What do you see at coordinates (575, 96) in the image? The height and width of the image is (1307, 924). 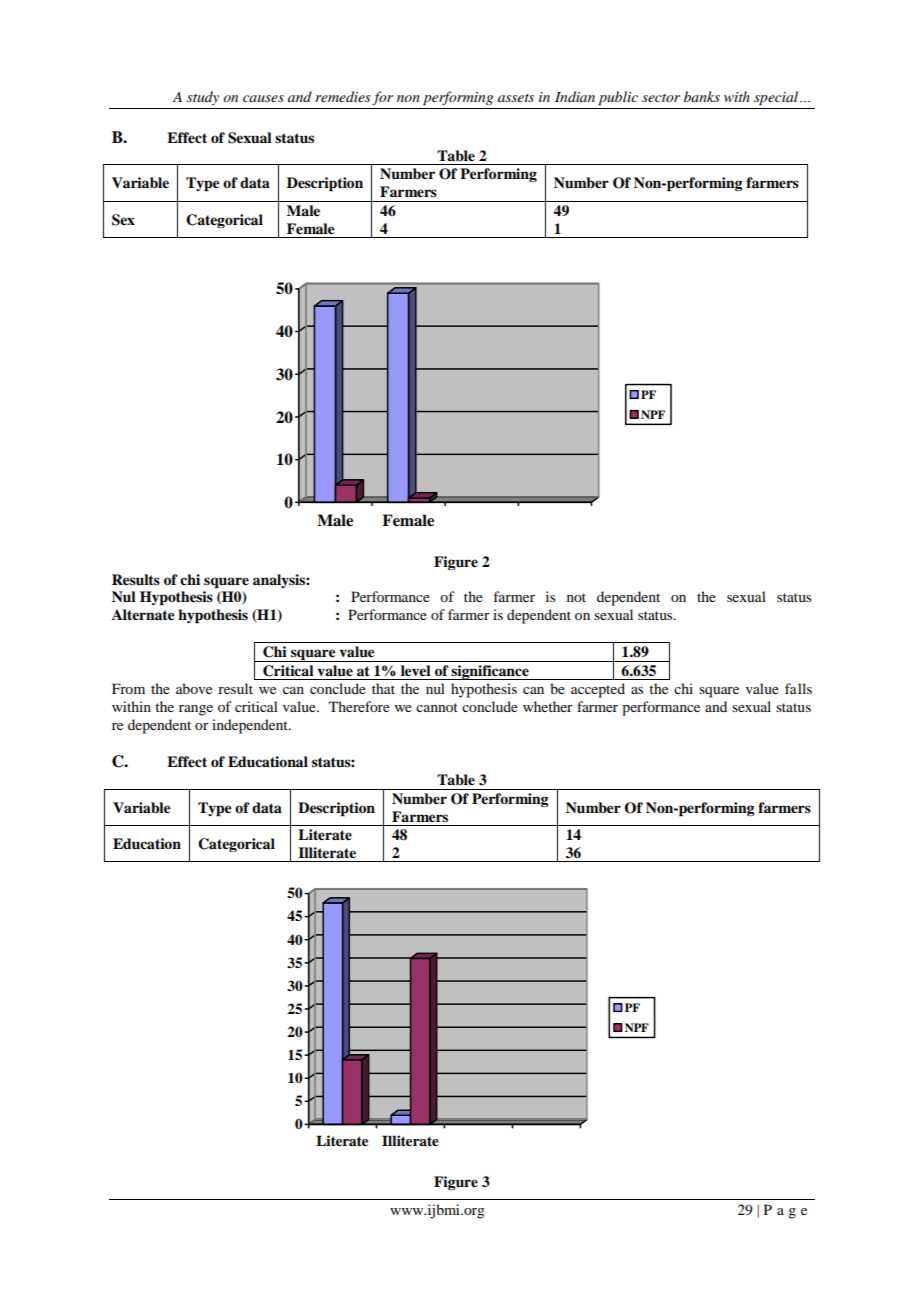 I see `Indian` at bounding box center [575, 96].
